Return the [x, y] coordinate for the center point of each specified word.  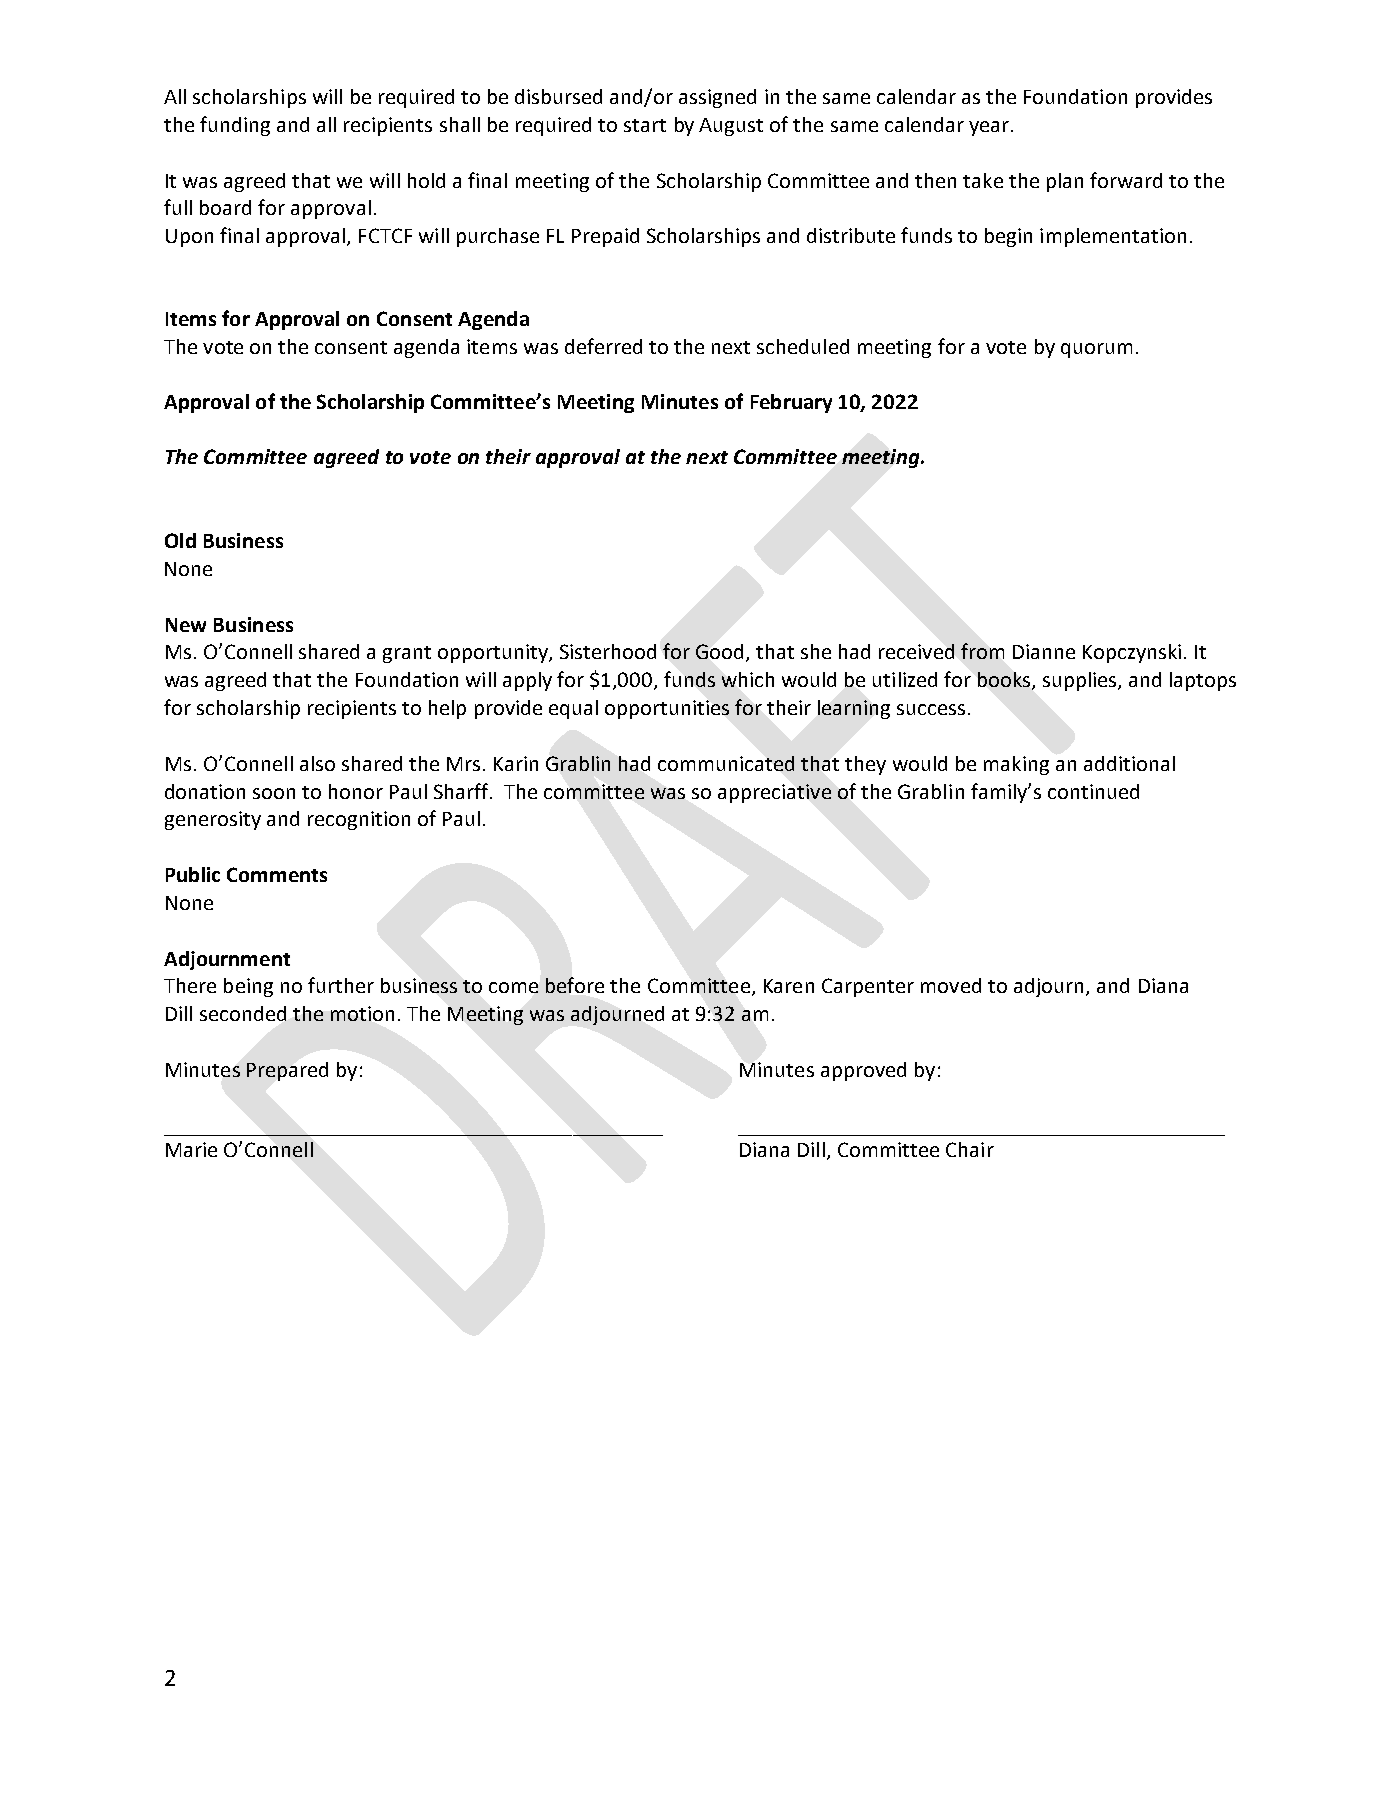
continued [1093, 791]
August [731, 127]
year [989, 128]
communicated [726, 763]
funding [235, 126]
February [791, 403]
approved [863, 1071]
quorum [1096, 350]
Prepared [287, 1071]
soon [274, 793]
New [186, 625]
